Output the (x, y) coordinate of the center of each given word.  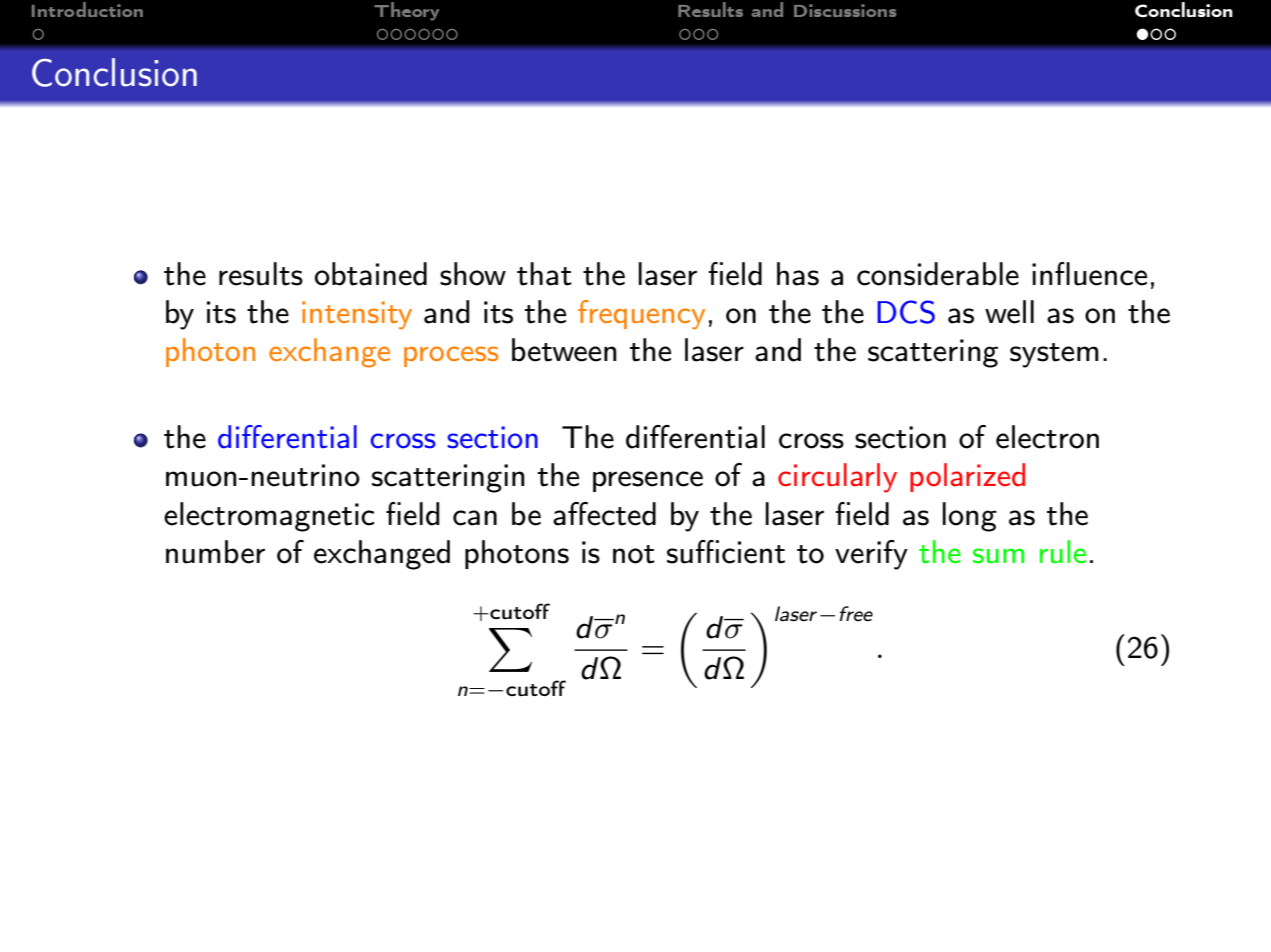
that (544, 274)
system (1054, 355)
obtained (371, 274)
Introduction (87, 9)
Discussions (845, 10)
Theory (406, 11)
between (564, 350)
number (215, 552)
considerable (938, 274)
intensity (357, 315)
